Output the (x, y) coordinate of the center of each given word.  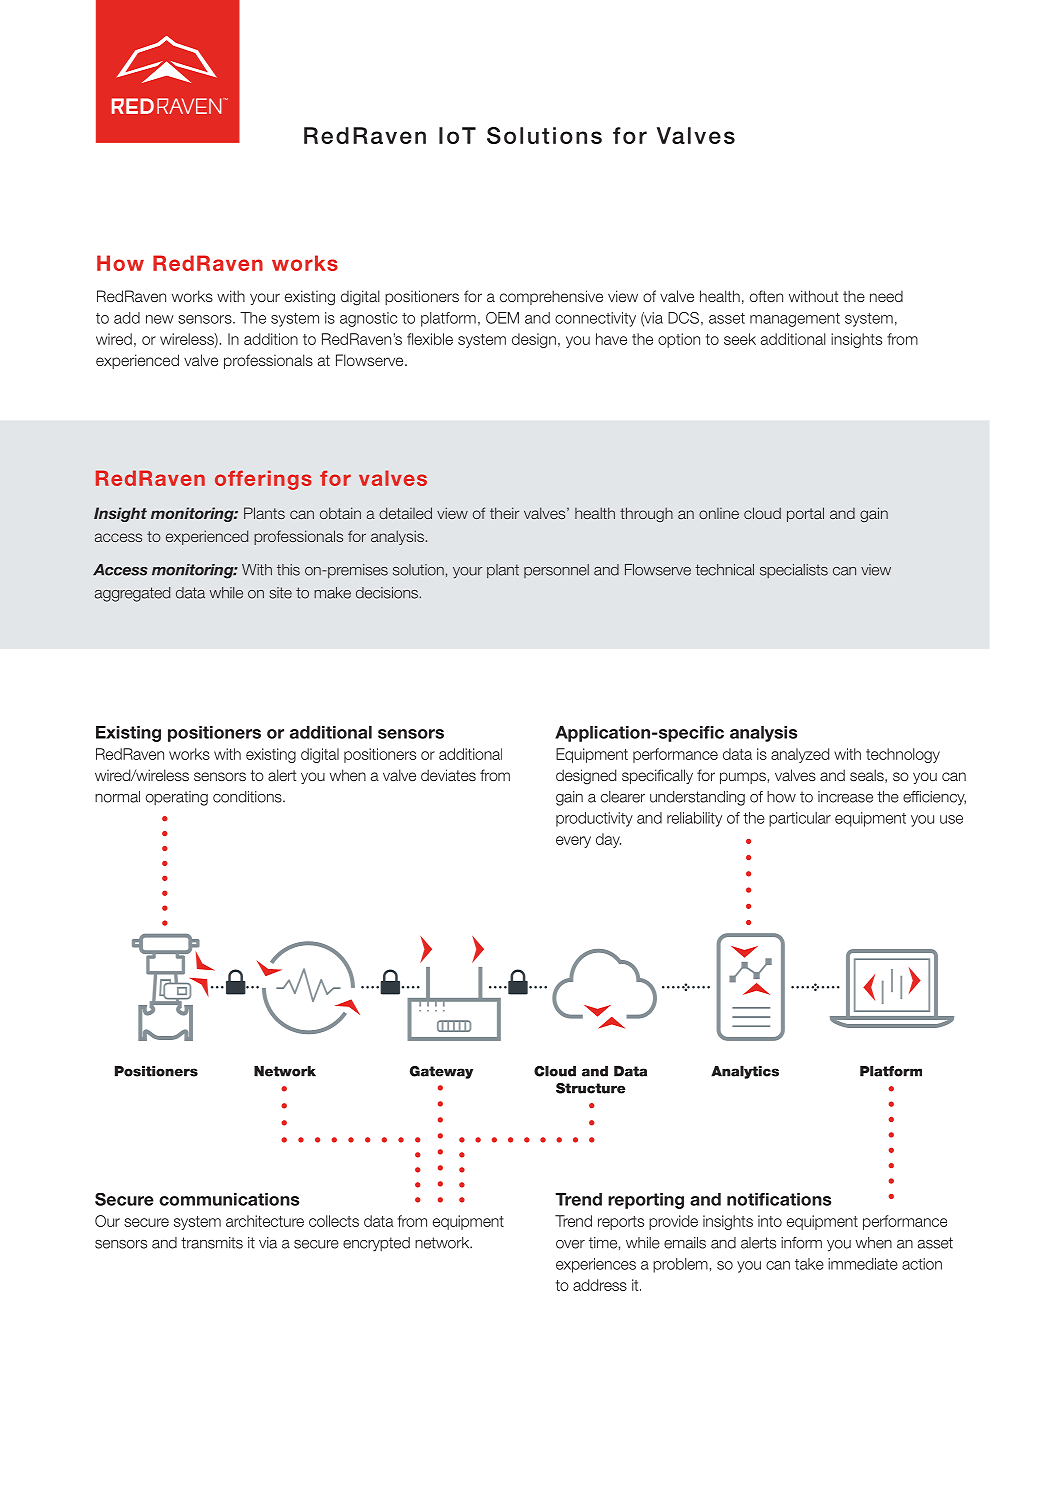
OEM (502, 318)
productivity (594, 819)
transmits (212, 1243)
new (160, 319)
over (570, 1244)
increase (845, 797)
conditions (248, 797)
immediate (863, 1264)
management (795, 320)
